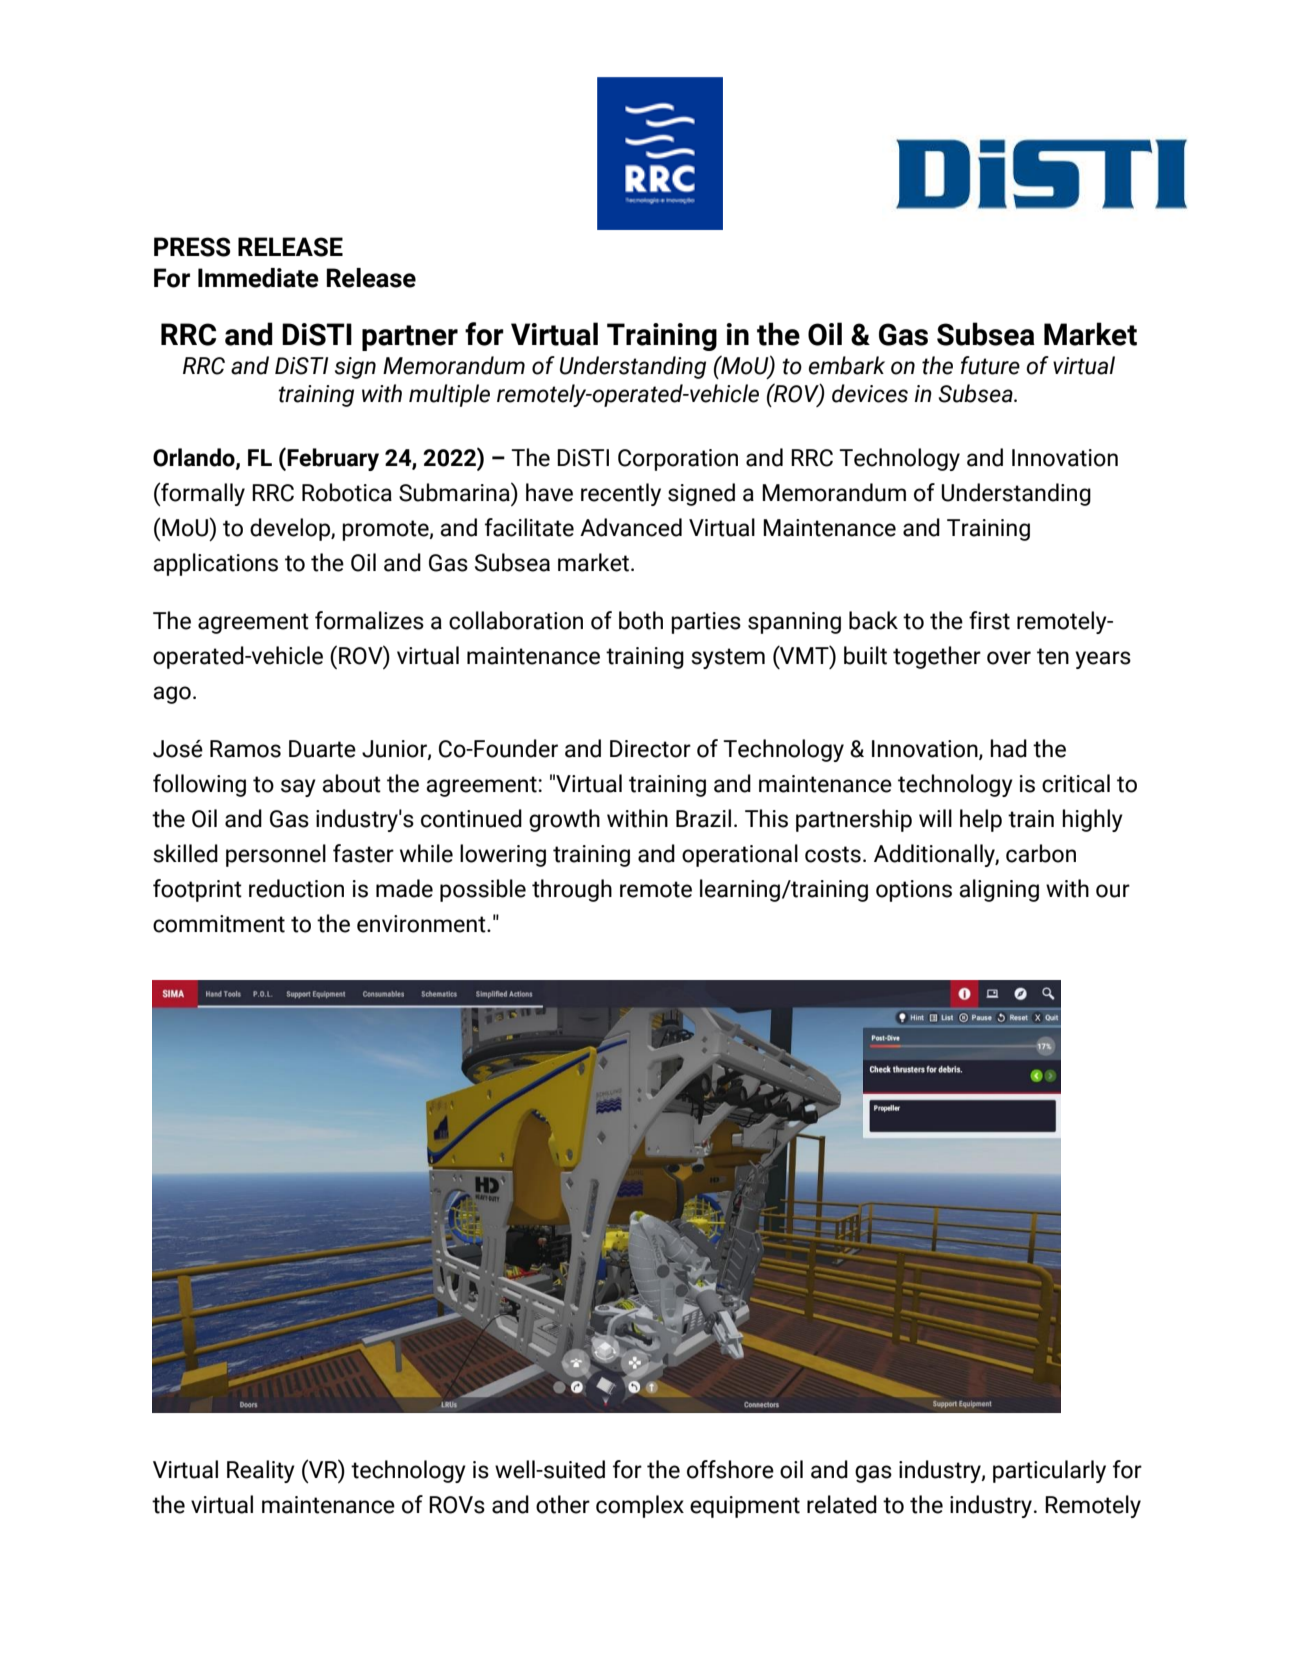 The image size is (1298, 1680). I want to click on future, so click(990, 365).
